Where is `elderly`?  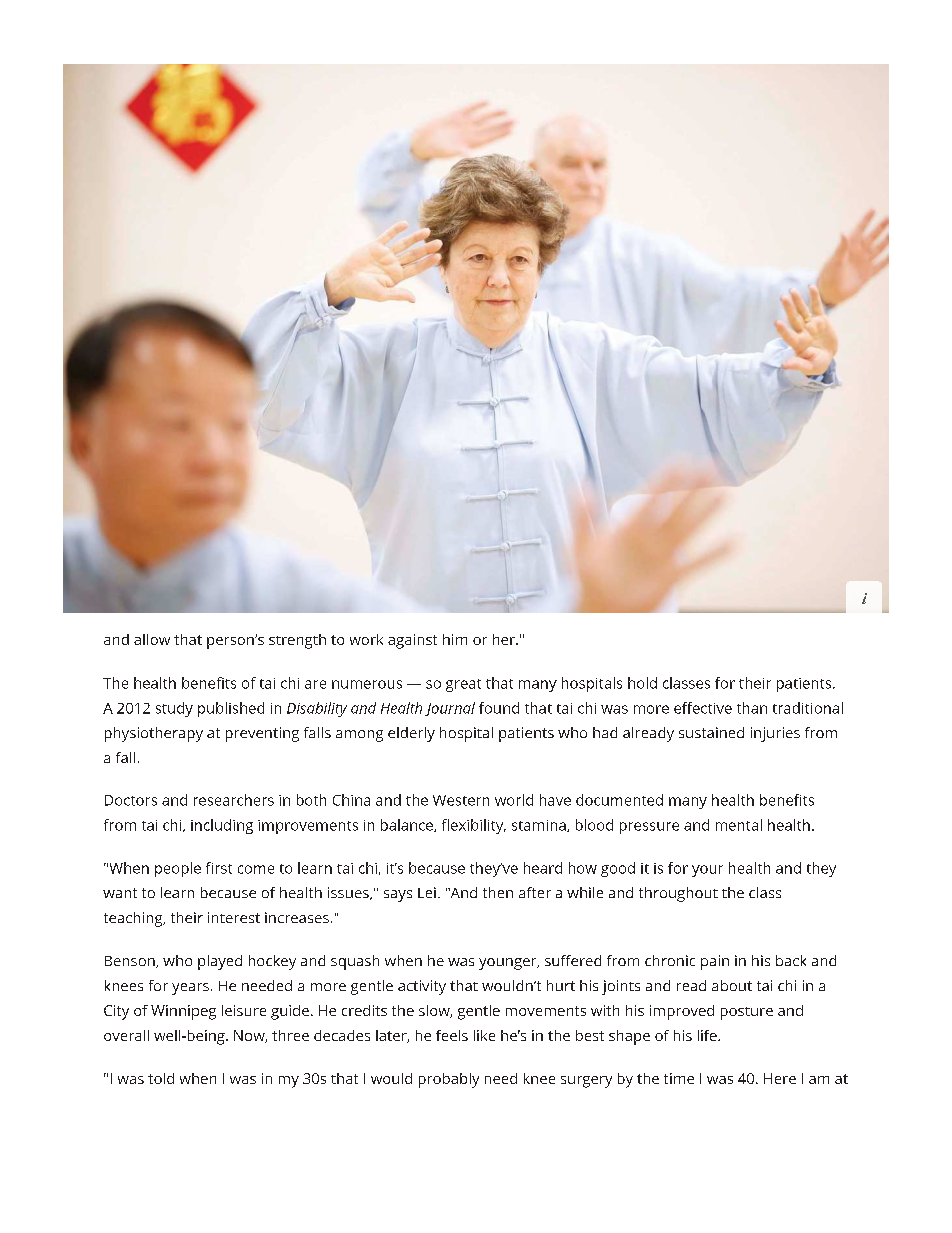 elderly is located at coordinates (411, 734).
